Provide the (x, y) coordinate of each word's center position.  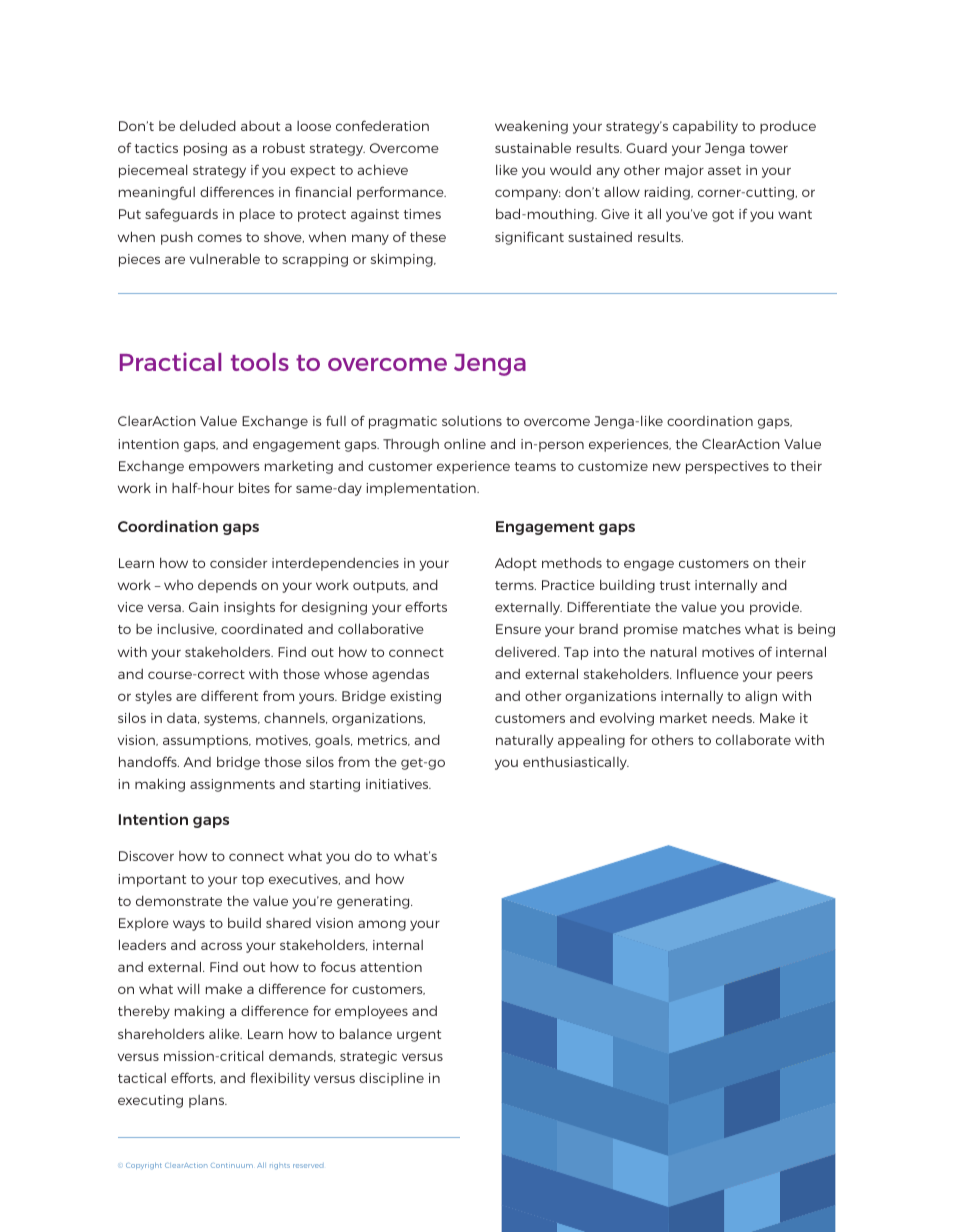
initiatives (398, 784)
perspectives (727, 467)
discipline (391, 1079)
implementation (422, 489)
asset (724, 170)
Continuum (232, 1165)
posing (205, 149)
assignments (232, 785)
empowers (224, 468)
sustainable (533, 147)
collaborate (753, 740)
